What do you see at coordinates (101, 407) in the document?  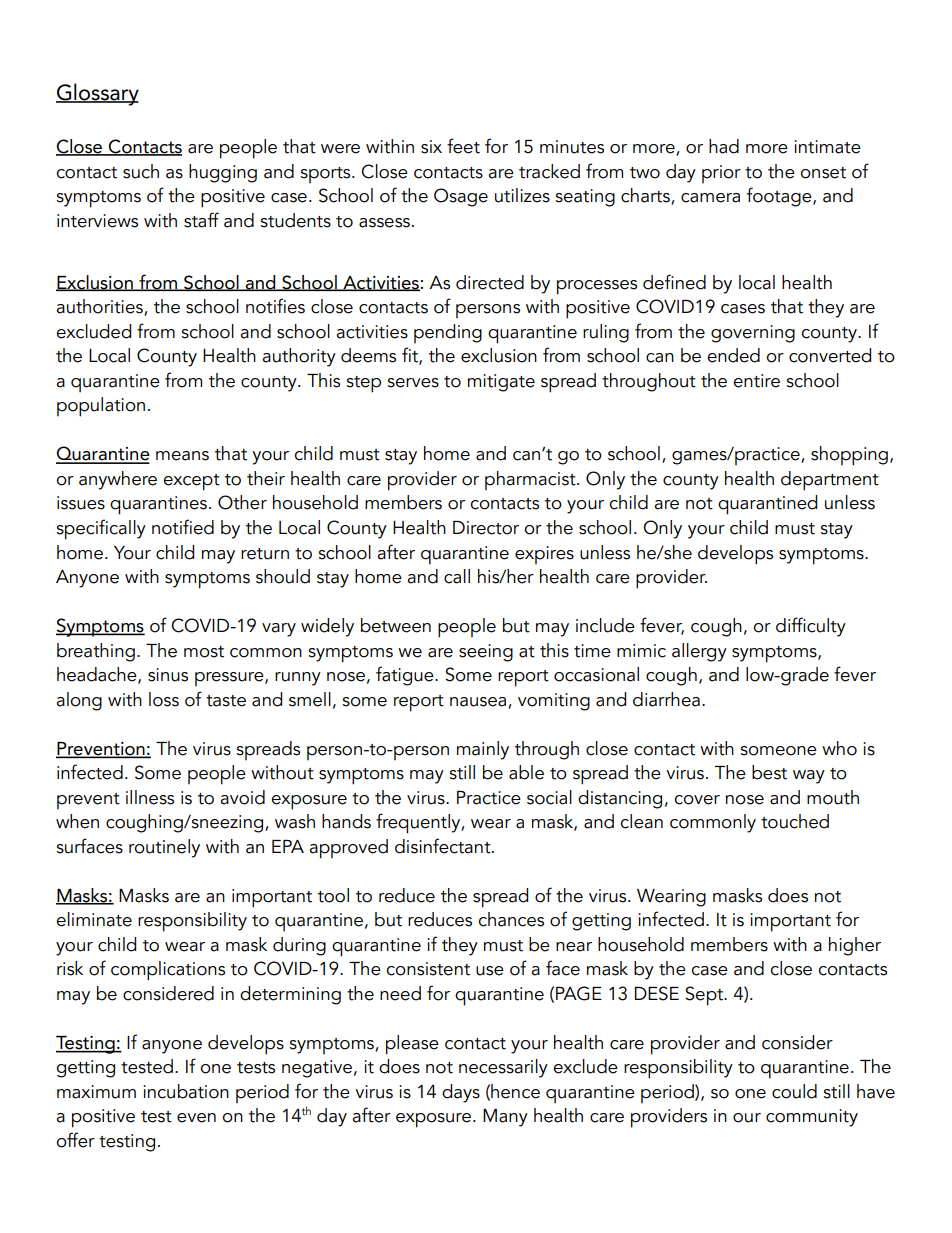 I see `population` at bounding box center [101, 407].
